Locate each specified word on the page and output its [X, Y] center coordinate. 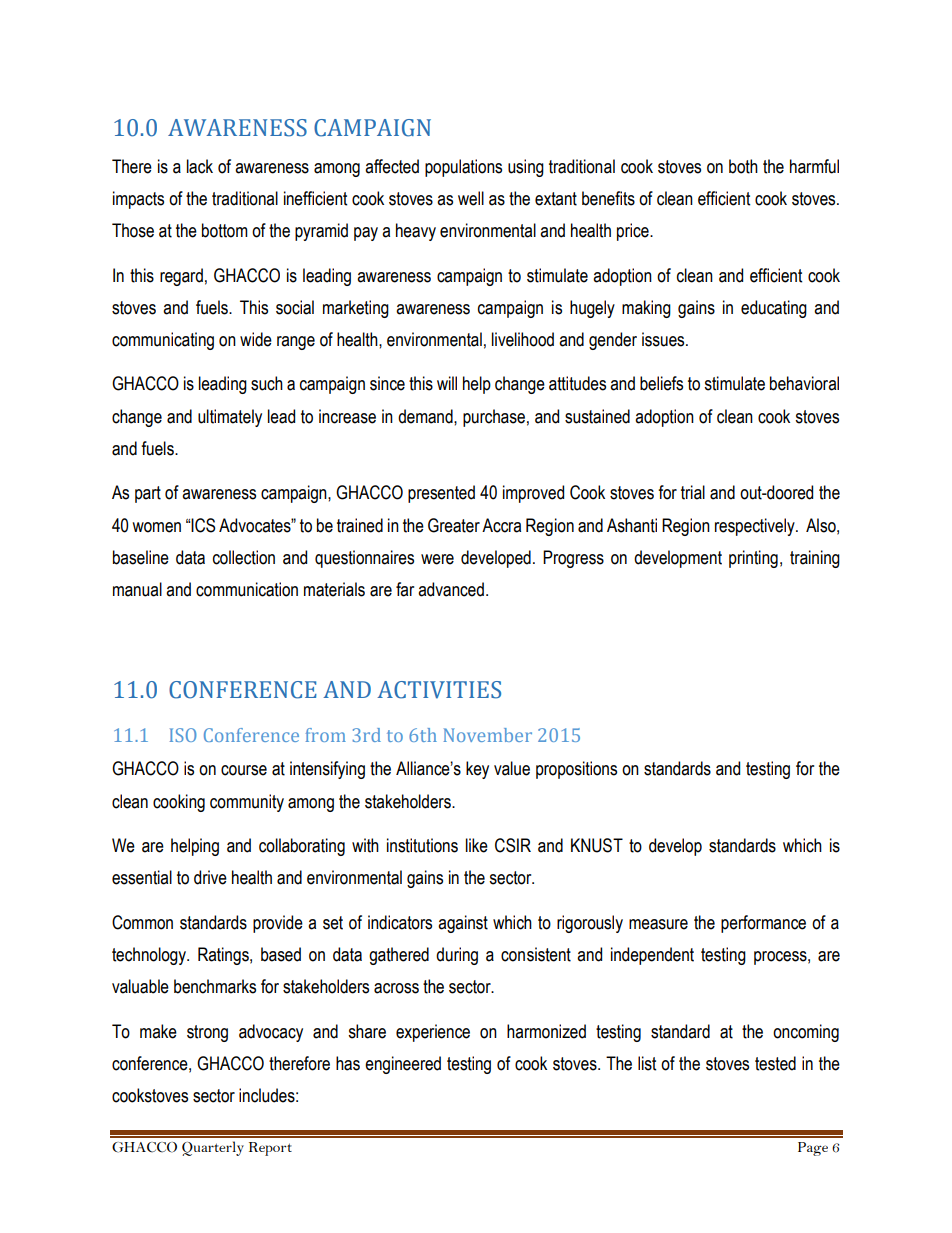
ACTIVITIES [439, 690]
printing [753, 559]
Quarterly [213, 1148]
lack [200, 166]
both [743, 166]
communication [247, 589]
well [471, 198]
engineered [403, 1065]
